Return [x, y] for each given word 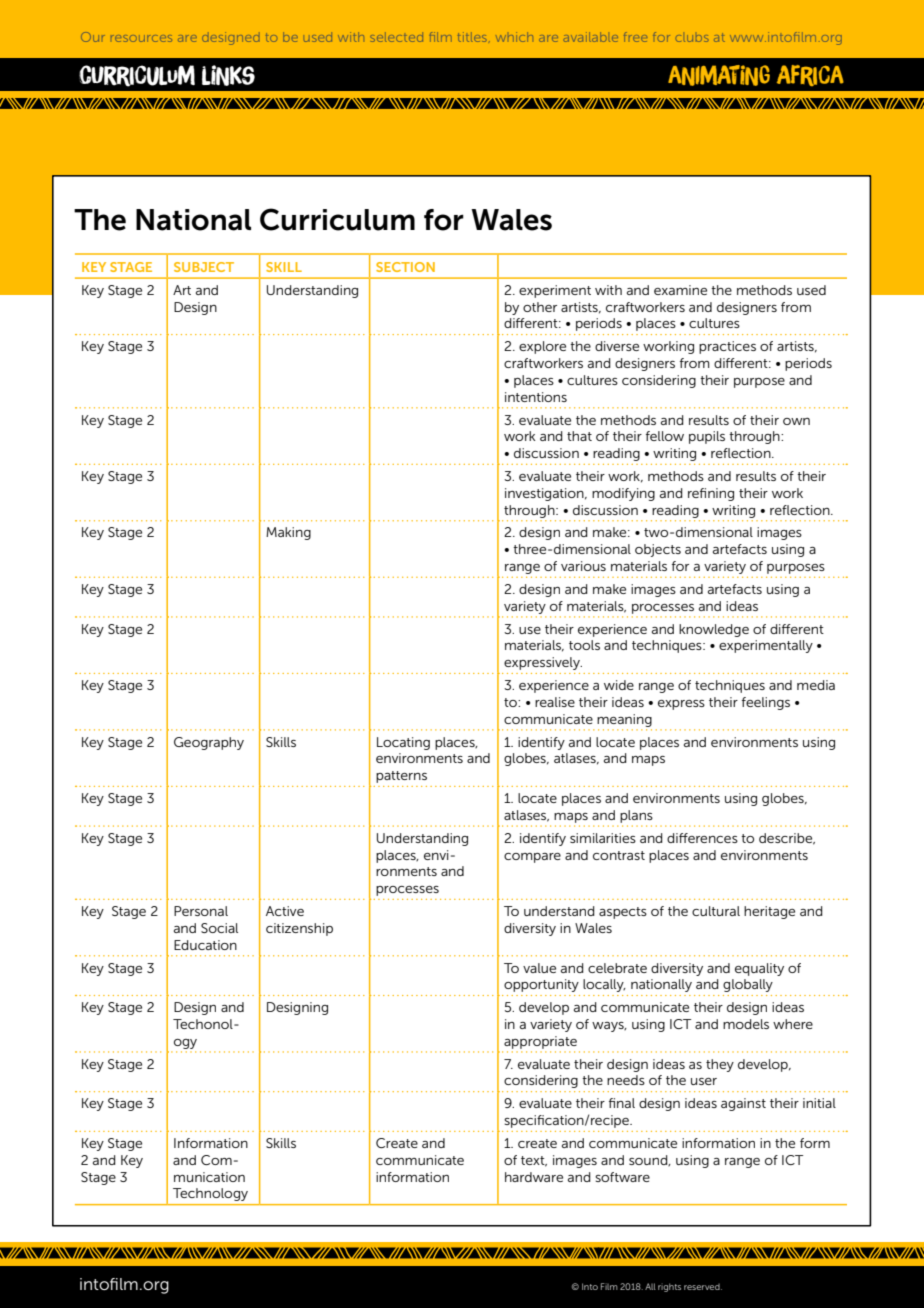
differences [702, 838]
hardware [534, 1177]
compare [532, 858]
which [514, 37]
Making [288, 533]
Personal [201, 911]
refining [711, 494]
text [534, 1161]
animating [719, 75]
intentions [536, 397]
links [228, 75]
